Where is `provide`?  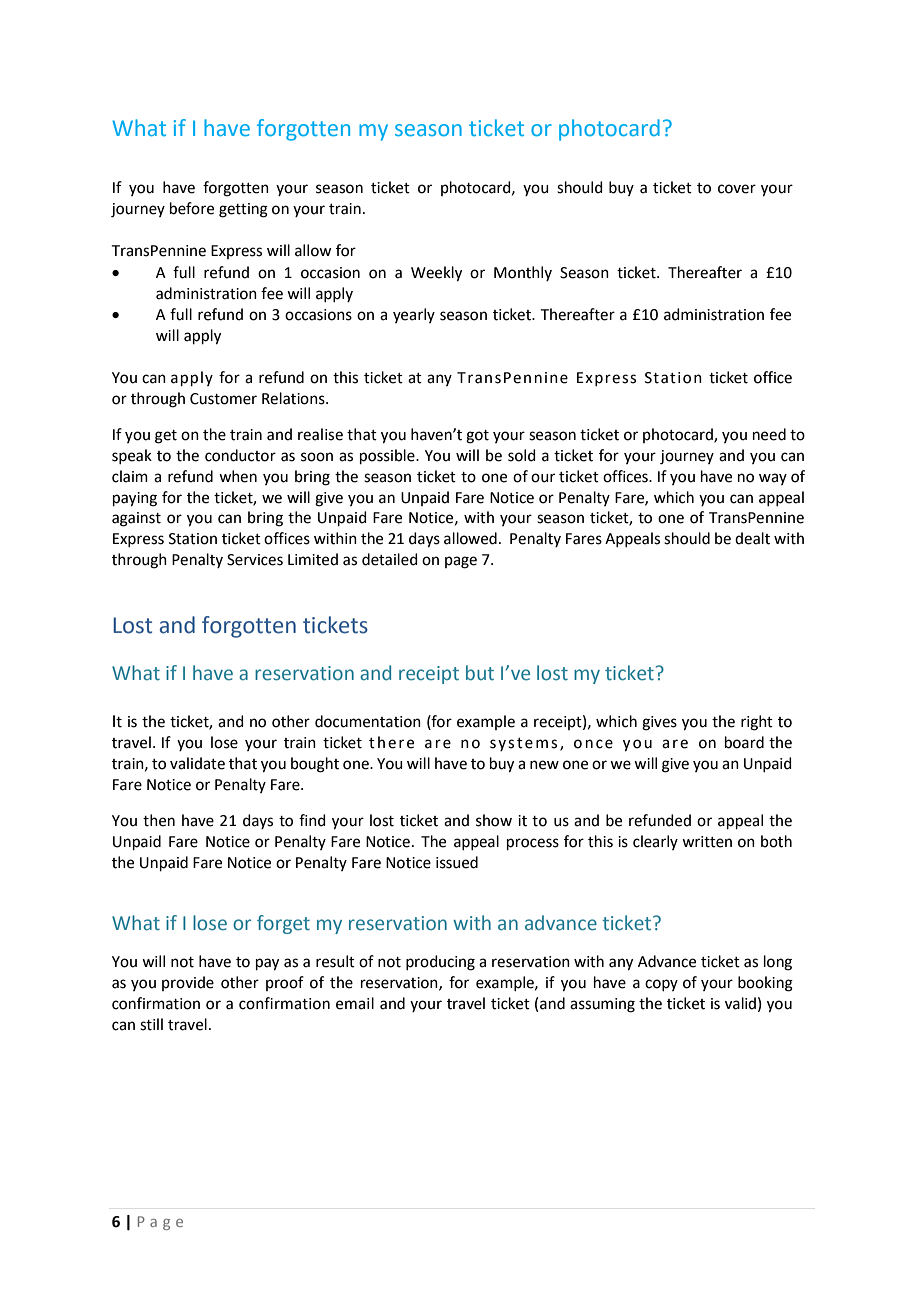 provide is located at coordinates (188, 983).
